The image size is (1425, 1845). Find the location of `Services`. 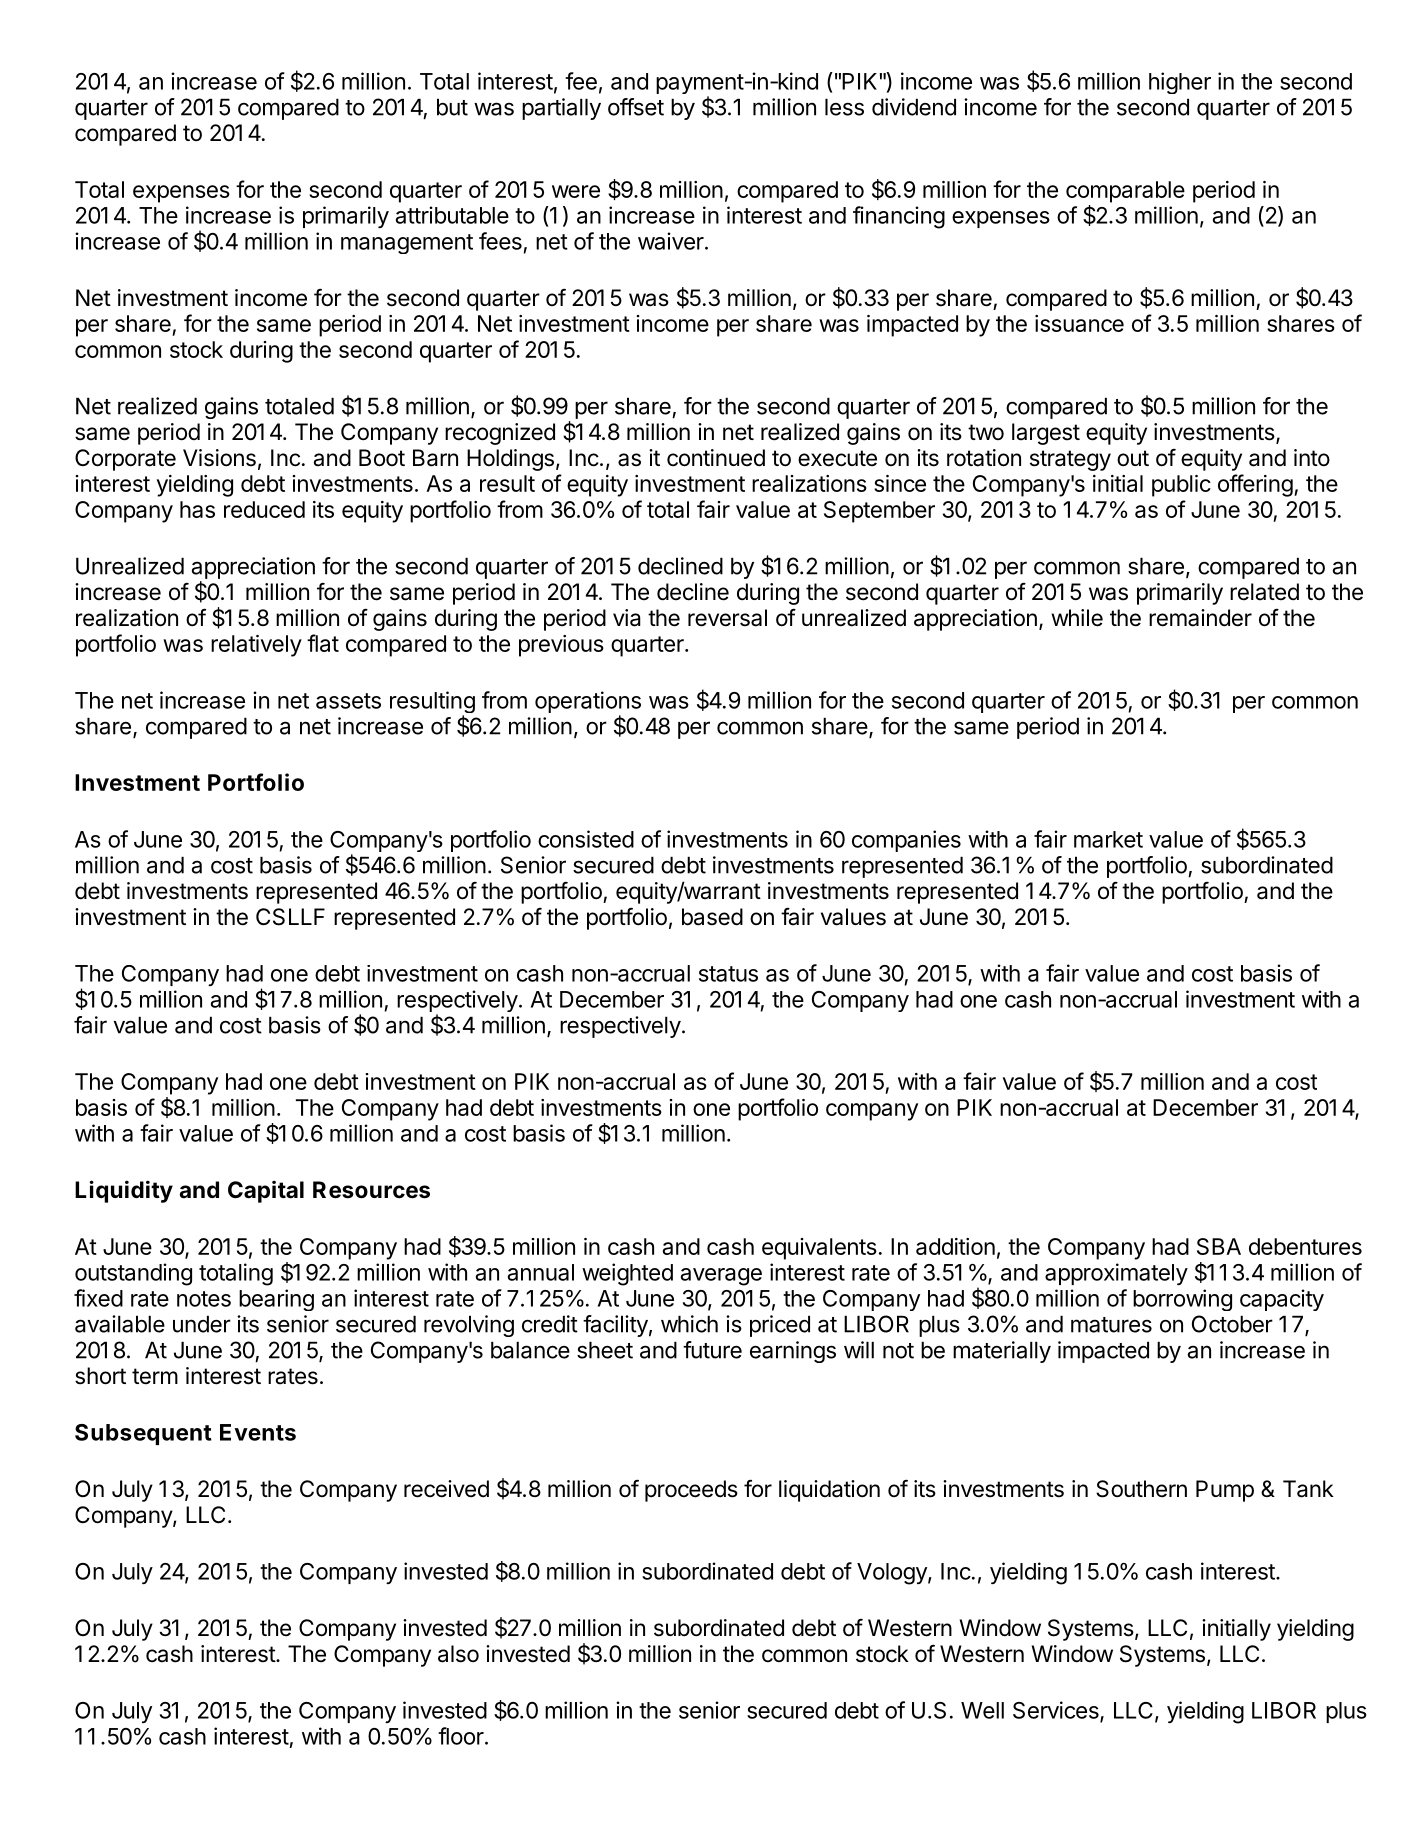

Services is located at coordinates (1057, 1711).
